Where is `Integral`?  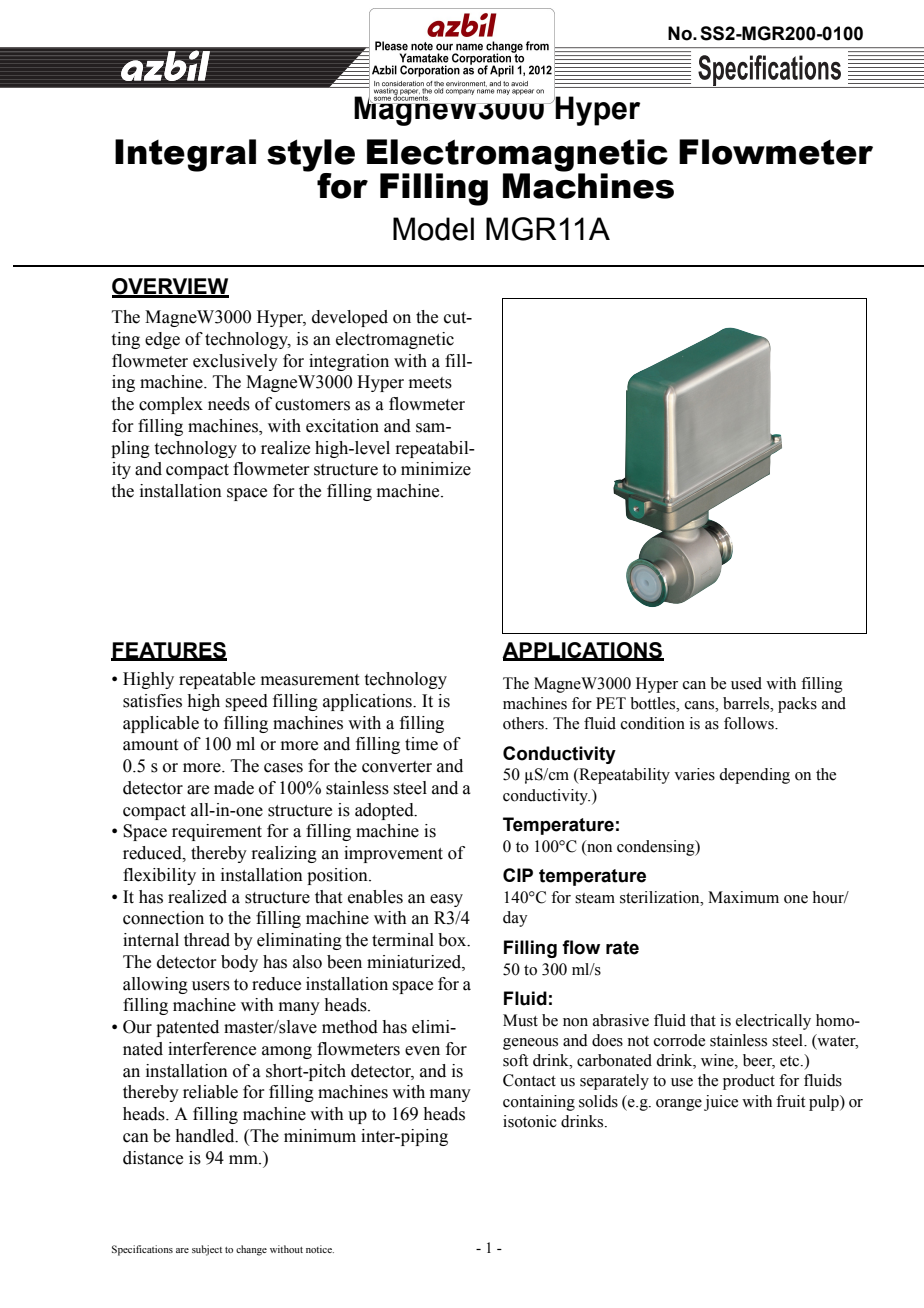
Integral is located at coordinates (185, 155).
